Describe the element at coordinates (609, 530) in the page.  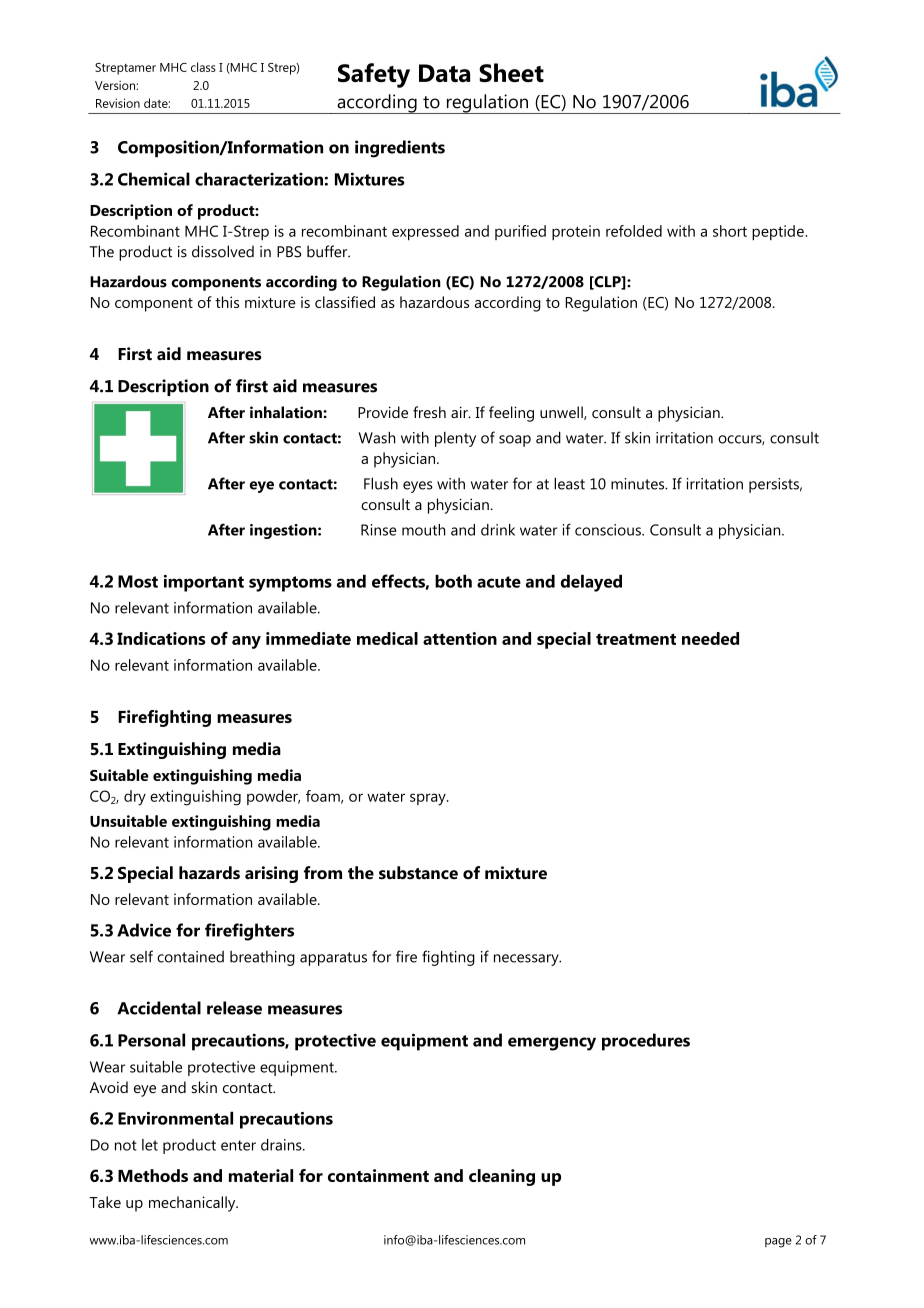
I see `conscious` at that location.
